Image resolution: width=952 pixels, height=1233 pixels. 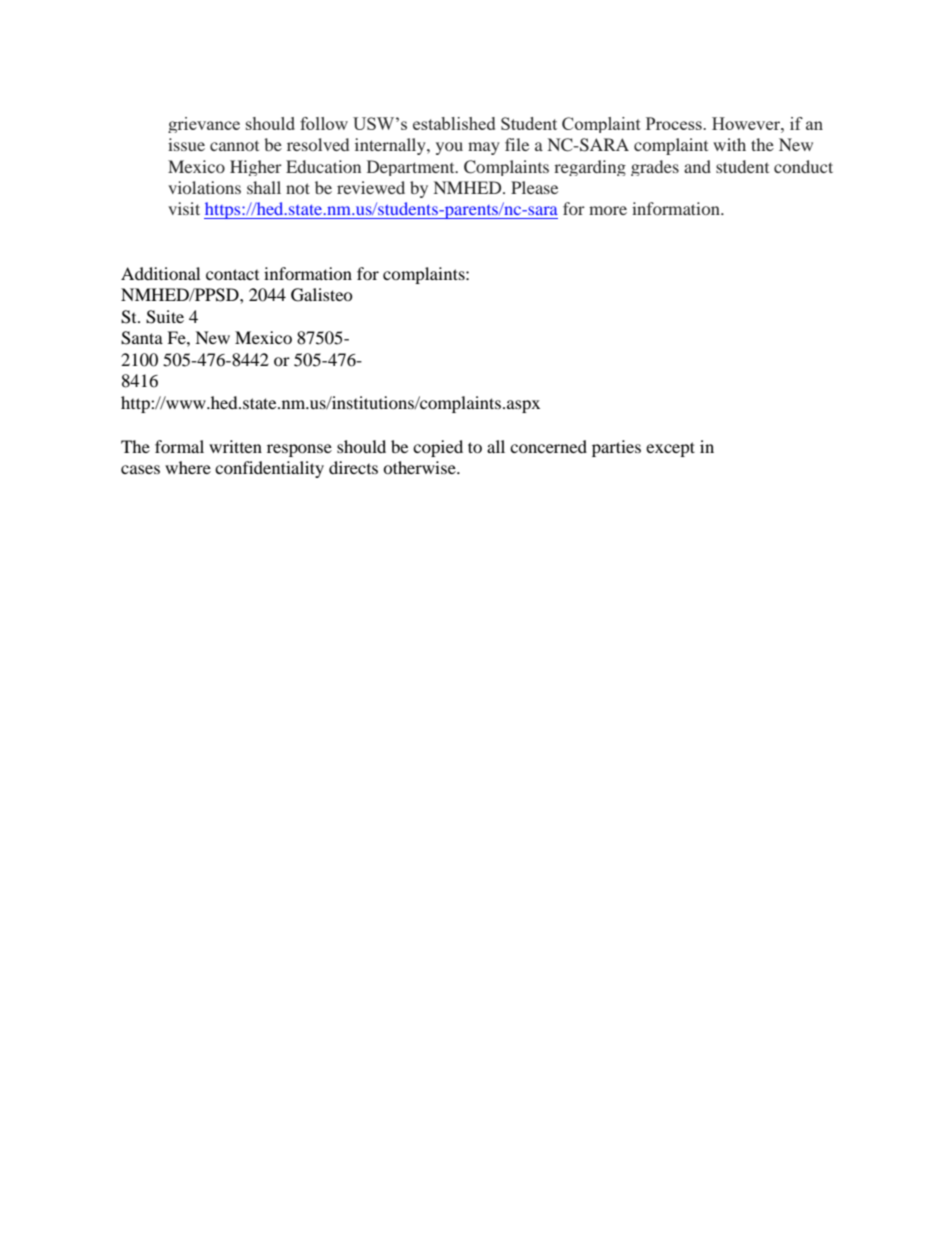 What do you see at coordinates (204, 125) in the screenshot?
I see `grievance` at bounding box center [204, 125].
